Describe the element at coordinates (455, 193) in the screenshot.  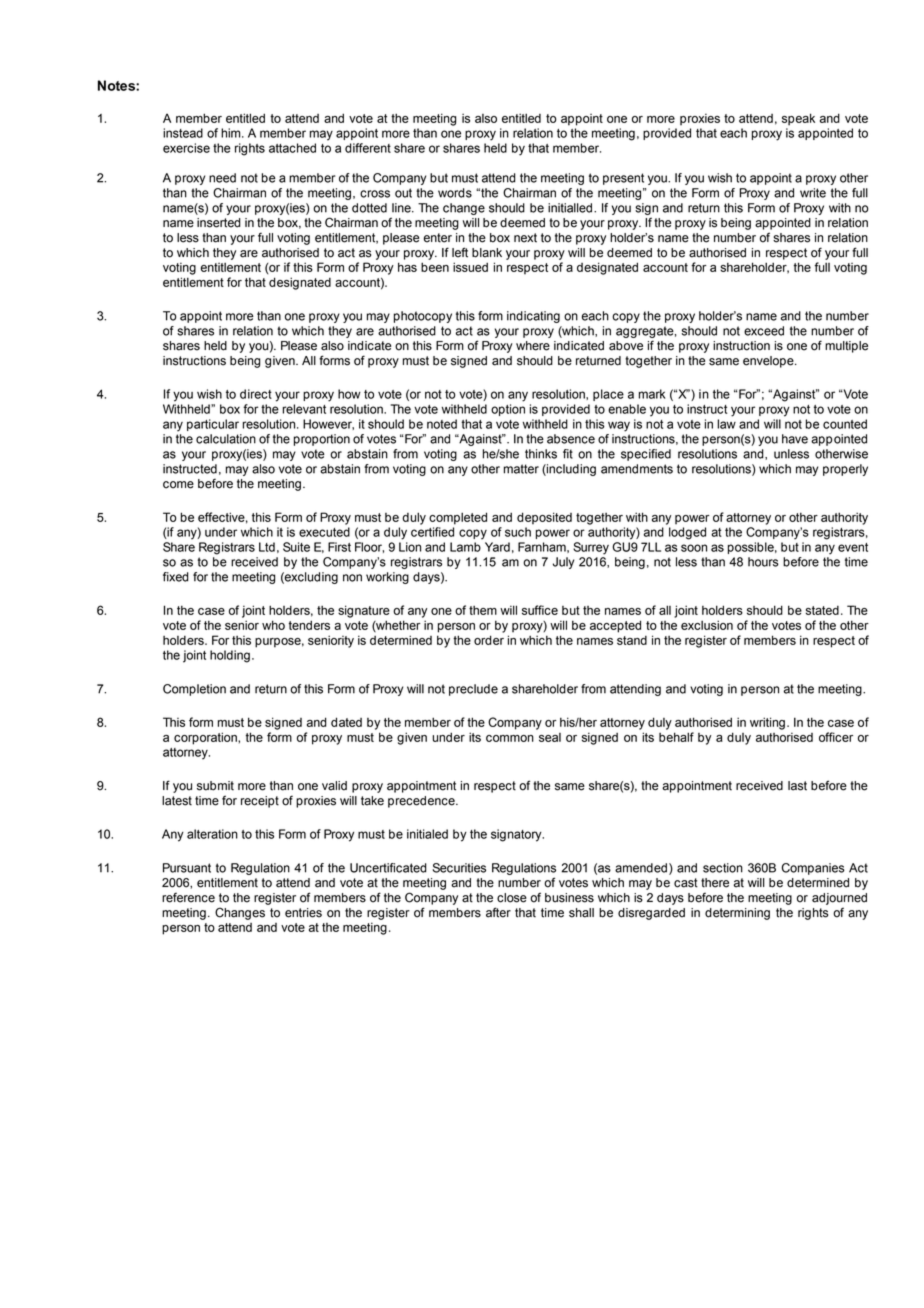
I see `words` at that location.
